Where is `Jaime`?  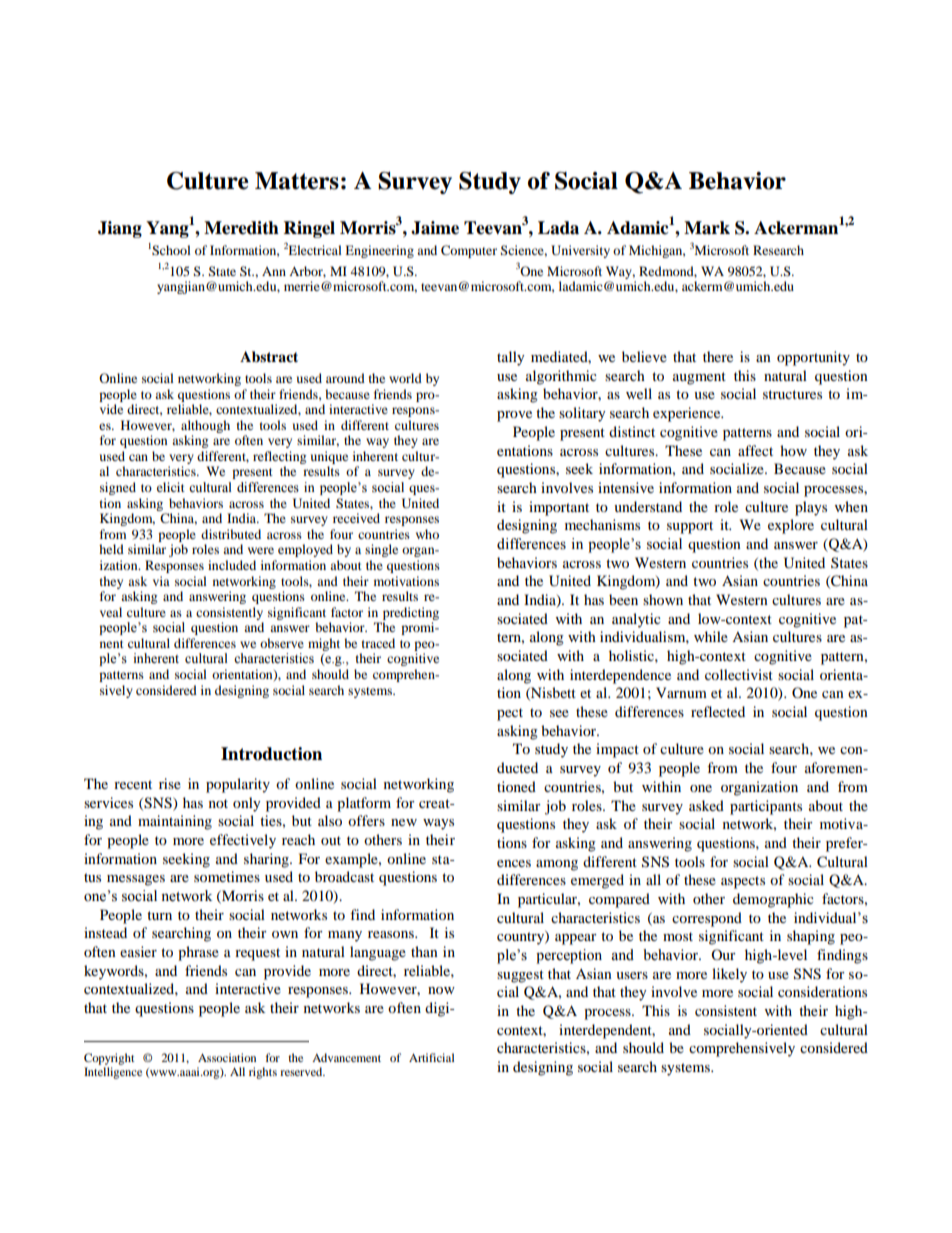
Jaime is located at coordinates (435, 228).
